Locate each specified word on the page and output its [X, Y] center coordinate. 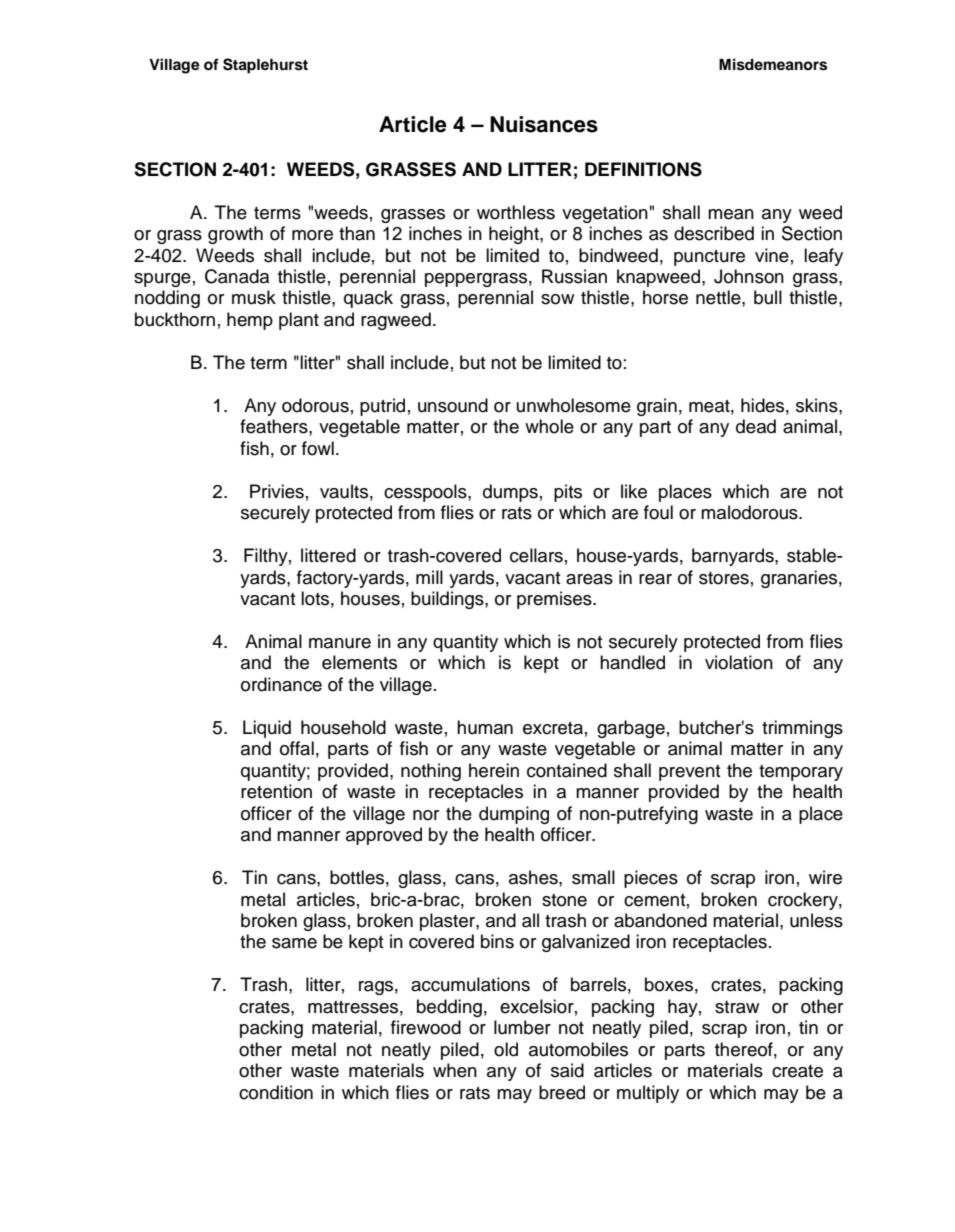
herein [494, 770]
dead [756, 426]
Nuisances [544, 124]
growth [235, 235]
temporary [801, 773]
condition [276, 1092]
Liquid [267, 729]
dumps [510, 493]
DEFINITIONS [643, 169]
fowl [318, 448]
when [455, 1070]
